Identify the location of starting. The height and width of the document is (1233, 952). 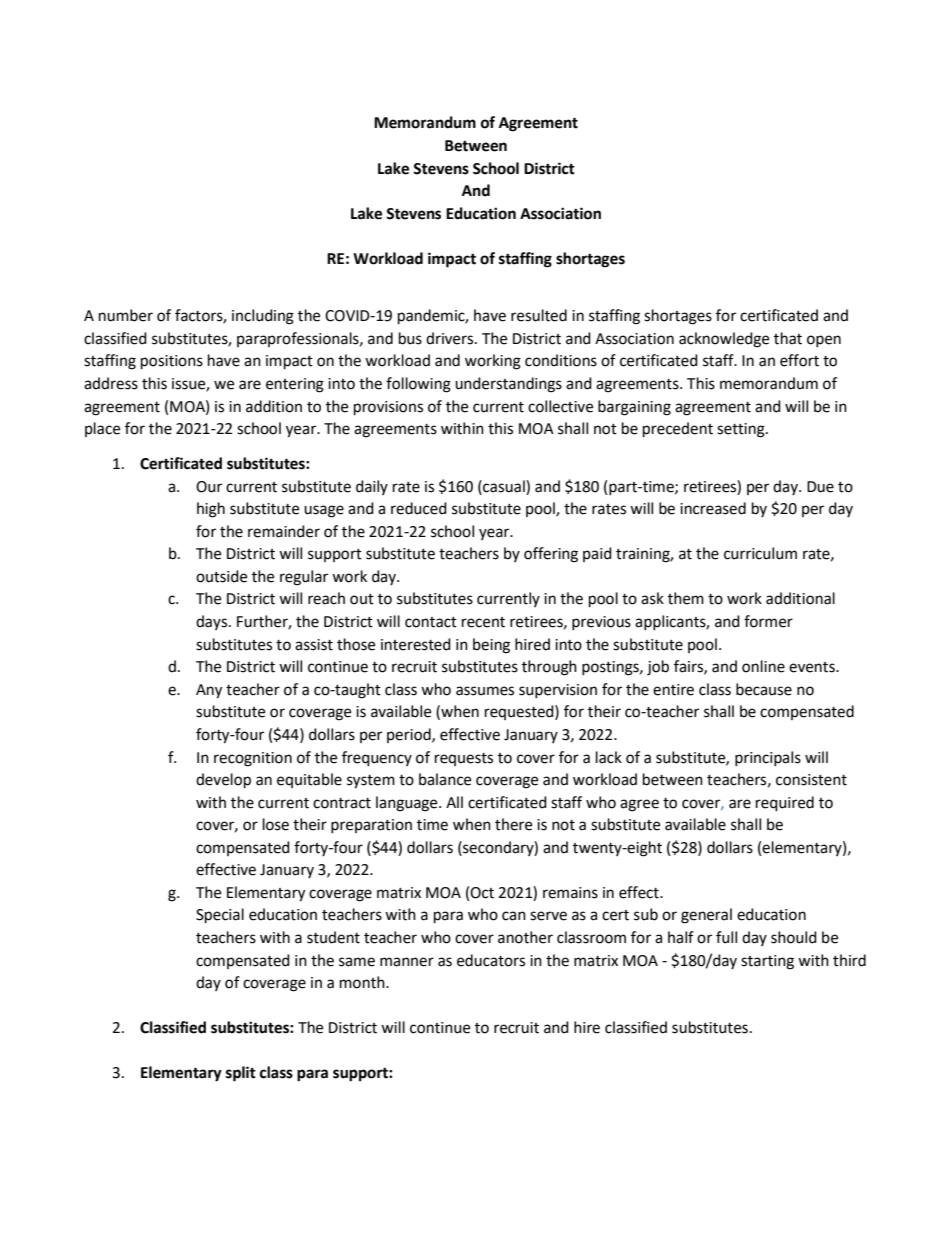
(767, 962).
